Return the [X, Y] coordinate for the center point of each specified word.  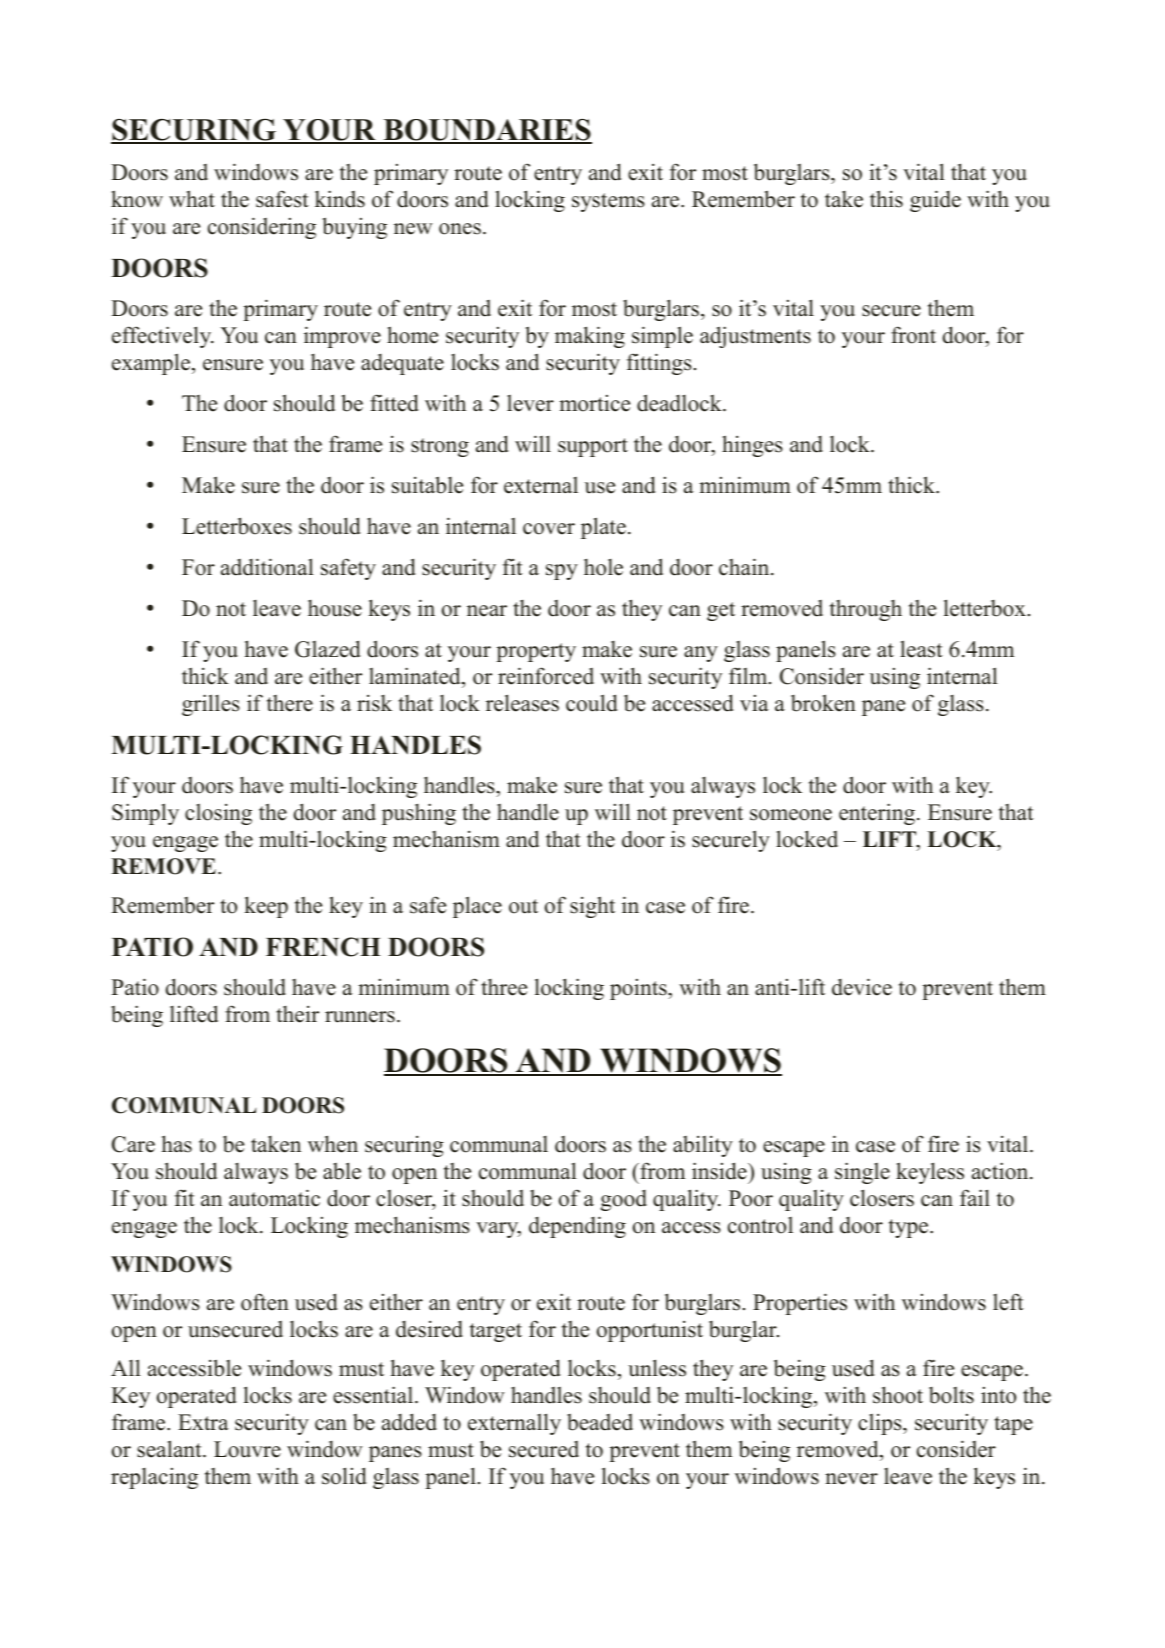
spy [562, 572]
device [862, 987]
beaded [600, 1422]
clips [881, 1424]
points [639, 989]
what [192, 198]
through [866, 610]
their [297, 1014]
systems [608, 202]
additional [267, 567]
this [886, 199]
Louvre [247, 1449]
